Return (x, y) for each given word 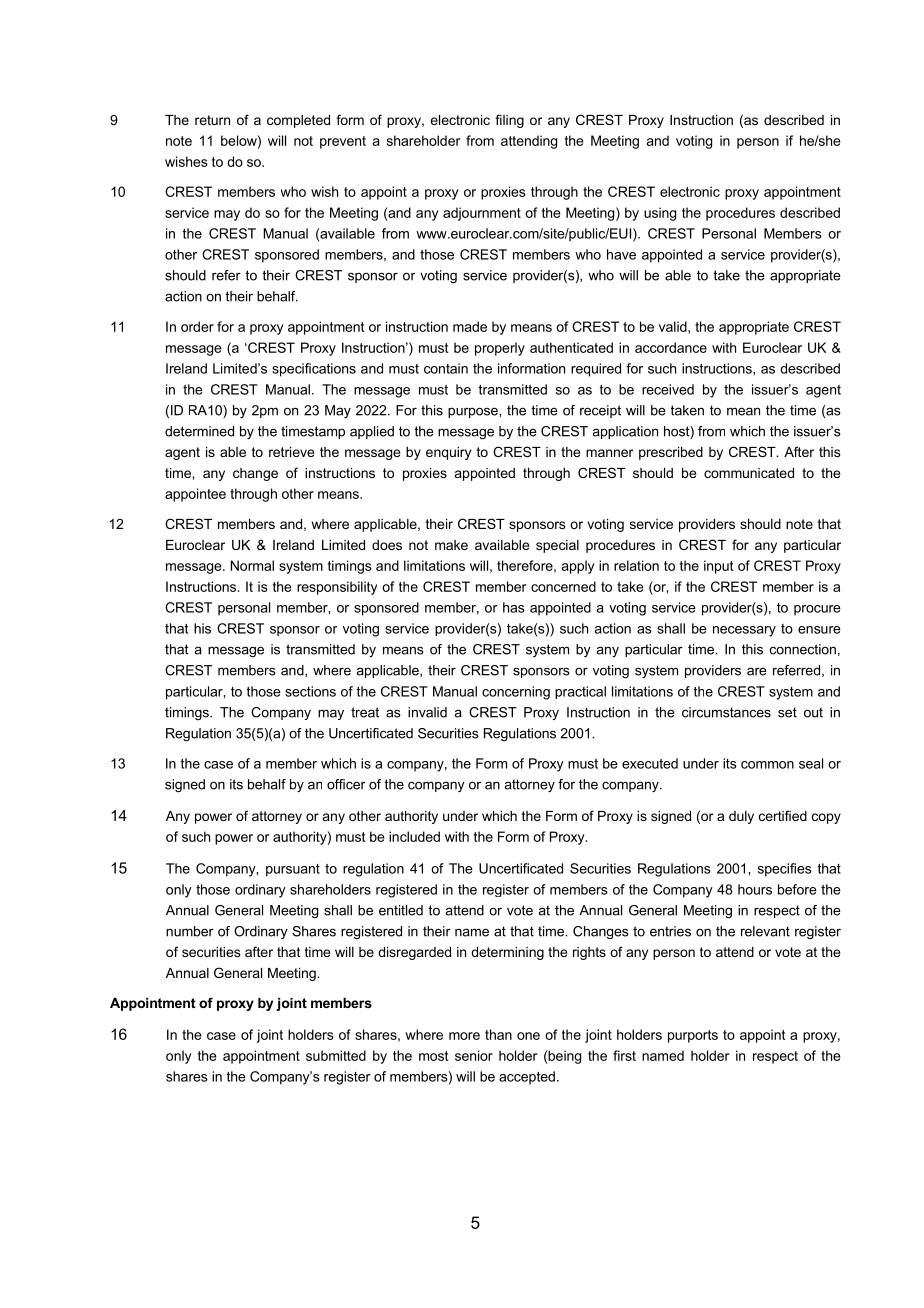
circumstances (726, 712)
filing (509, 121)
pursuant (293, 870)
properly (500, 349)
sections (310, 691)
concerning (516, 693)
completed (298, 121)
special (557, 546)
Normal (252, 565)
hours (755, 889)
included (414, 836)
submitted (336, 1055)
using (660, 214)
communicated (749, 473)
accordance (671, 347)
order (197, 326)
